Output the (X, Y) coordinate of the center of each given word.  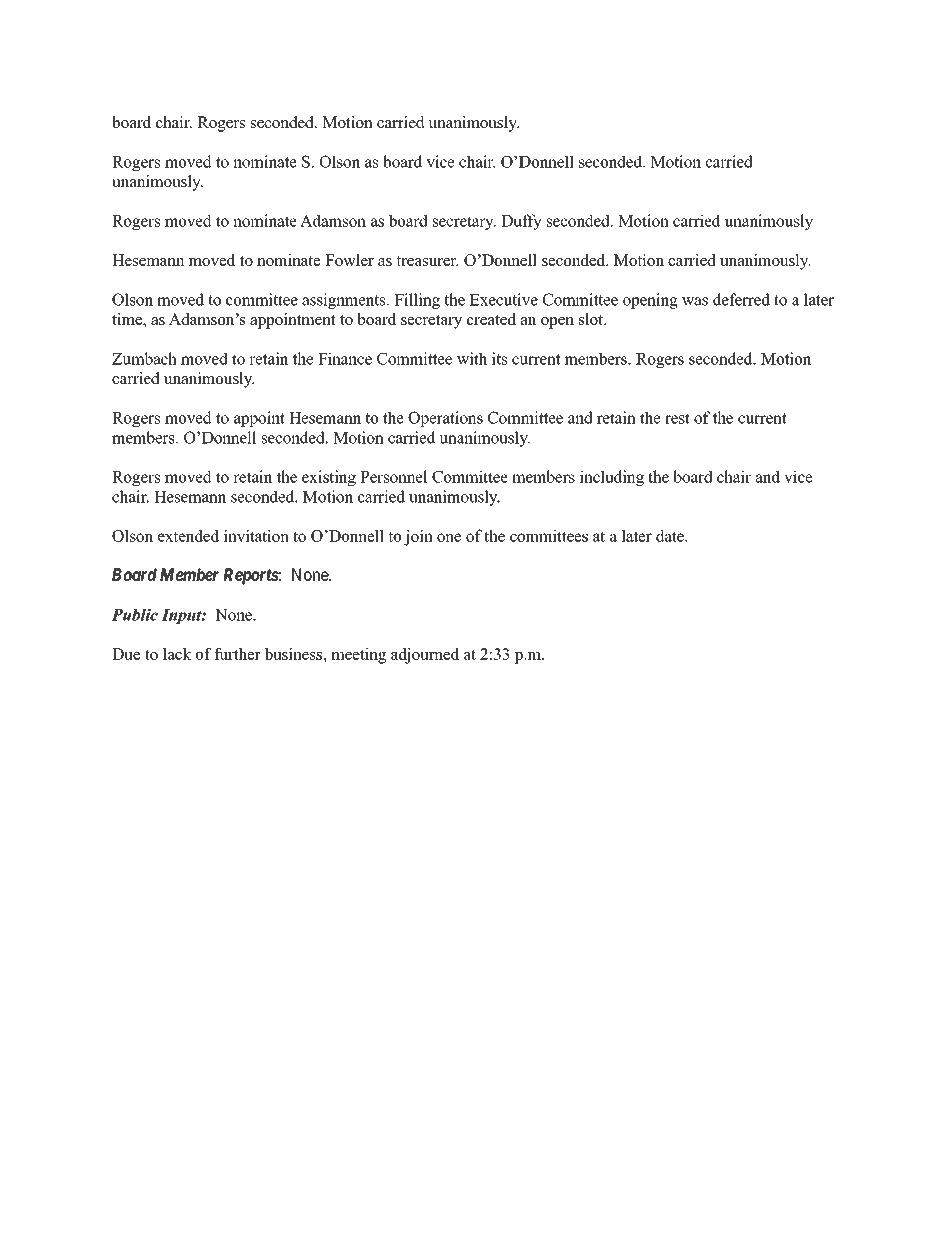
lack (177, 654)
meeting (358, 656)
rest (677, 418)
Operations (445, 419)
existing (329, 478)
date (671, 535)
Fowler (349, 260)
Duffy (521, 222)
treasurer (427, 261)
